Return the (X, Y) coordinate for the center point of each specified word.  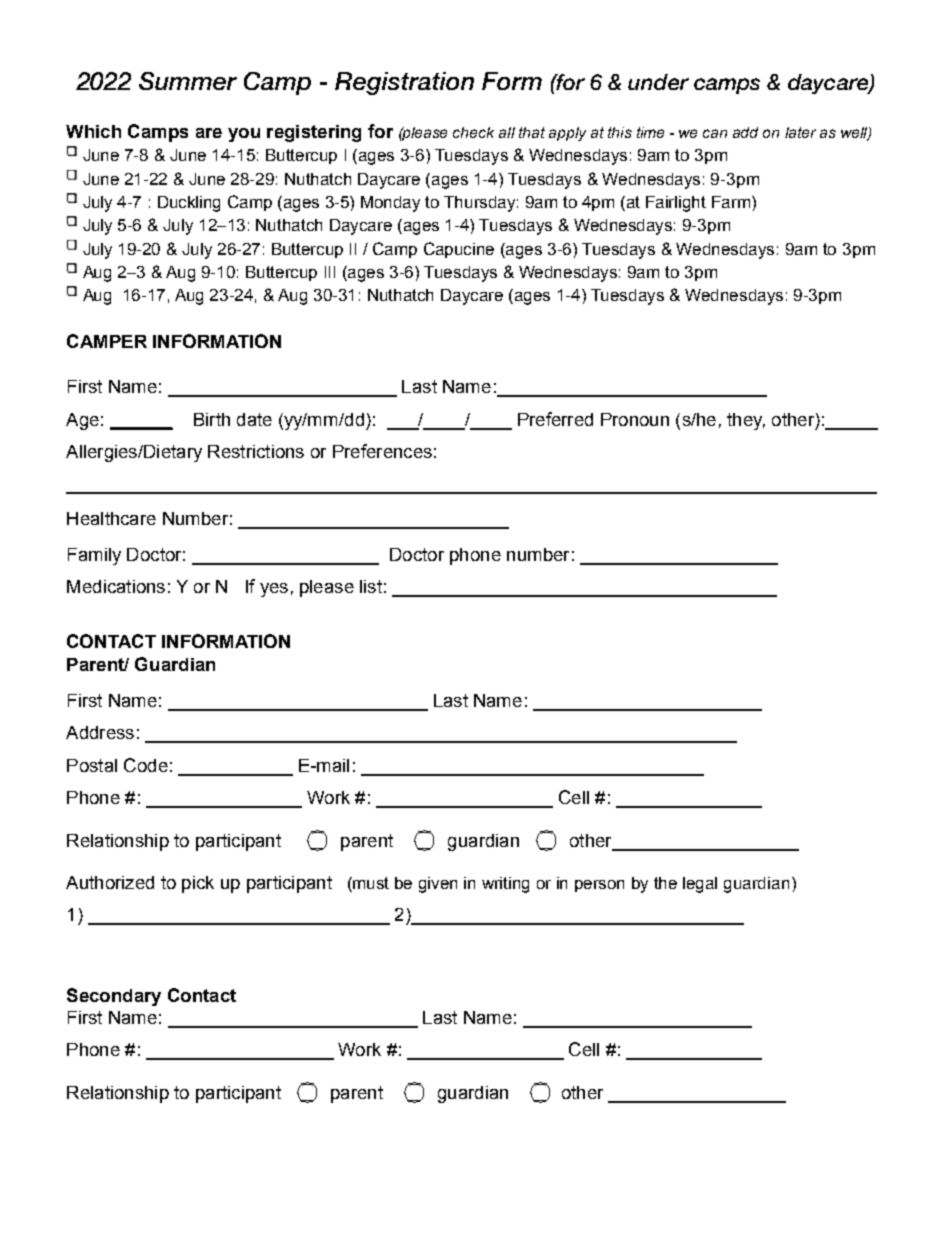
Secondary (114, 997)
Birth (212, 419)
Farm (732, 202)
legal (700, 885)
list (371, 586)
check (473, 132)
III (330, 272)
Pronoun (635, 419)
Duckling (189, 204)
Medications (116, 586)
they (746, 421)
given (438, 885)
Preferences (382, 451)
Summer (188, 81)
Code (146, 765)
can (715, 133)
